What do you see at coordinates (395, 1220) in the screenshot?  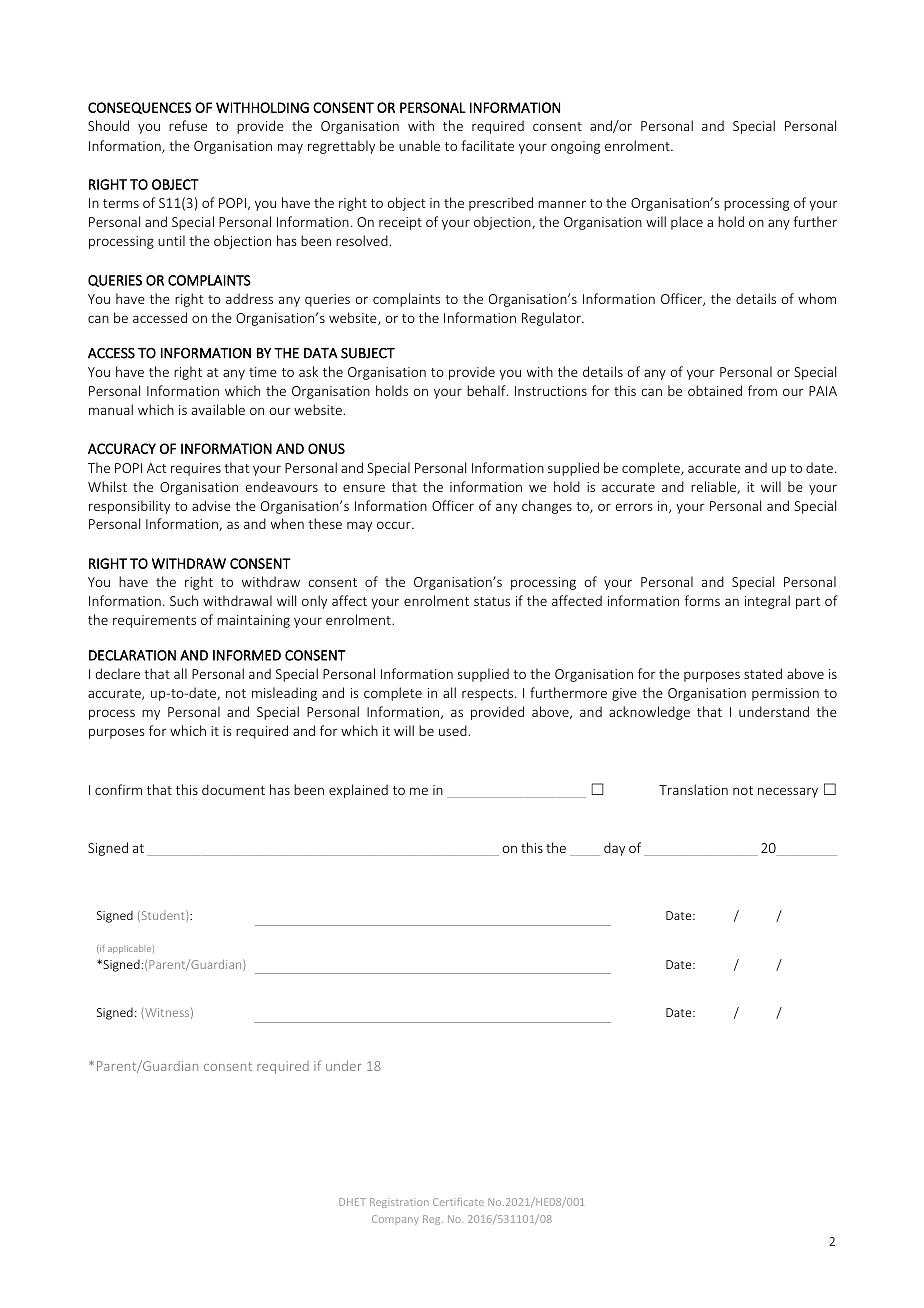 I see `Company` at bounding box center [395, 1220].
